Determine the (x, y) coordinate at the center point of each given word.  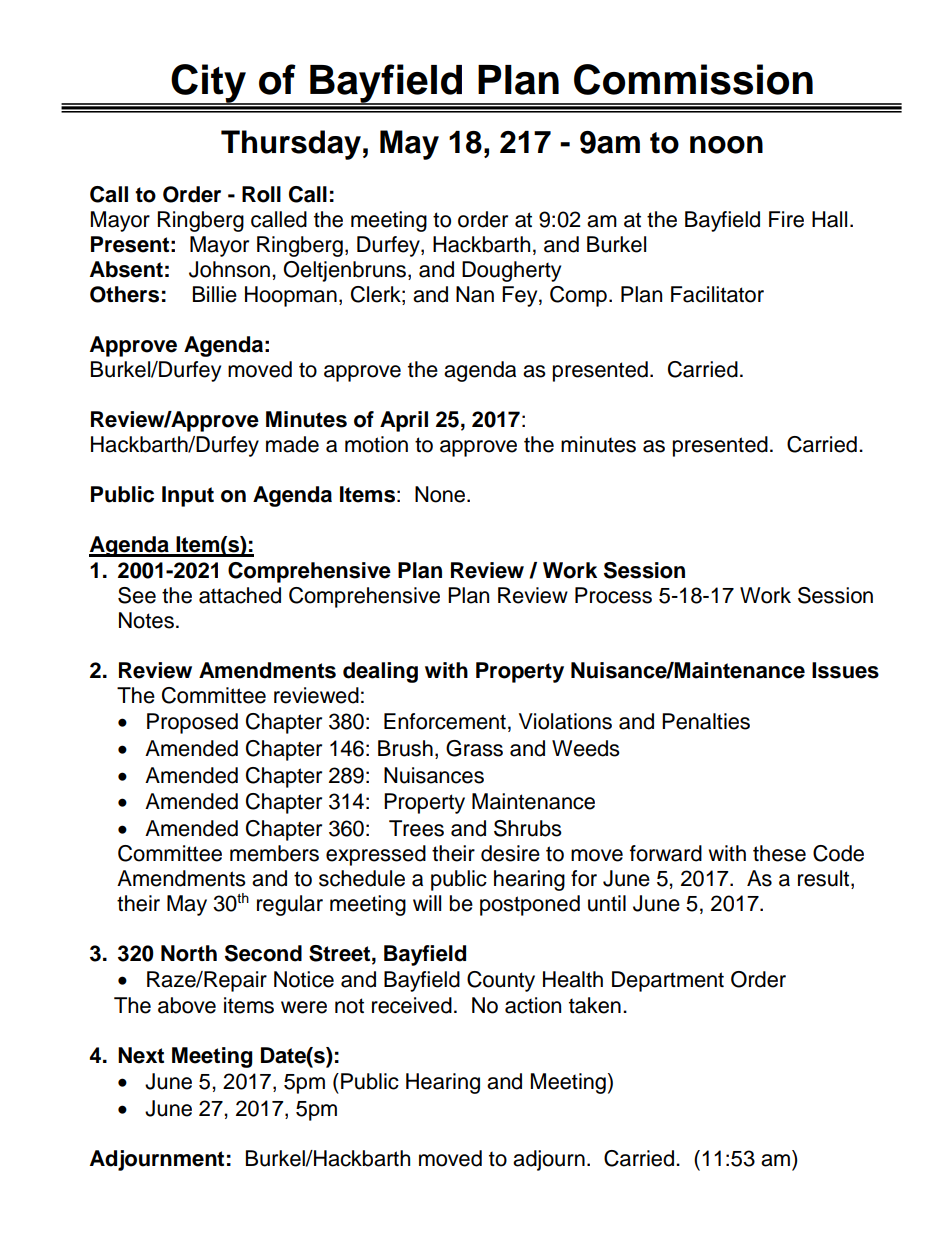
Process (613, 595)
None (441, 494)
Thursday (291, 145)
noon (726, 145)
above (187, 1005)
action (533, 1005)
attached (240, 595)
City (209, 84)
